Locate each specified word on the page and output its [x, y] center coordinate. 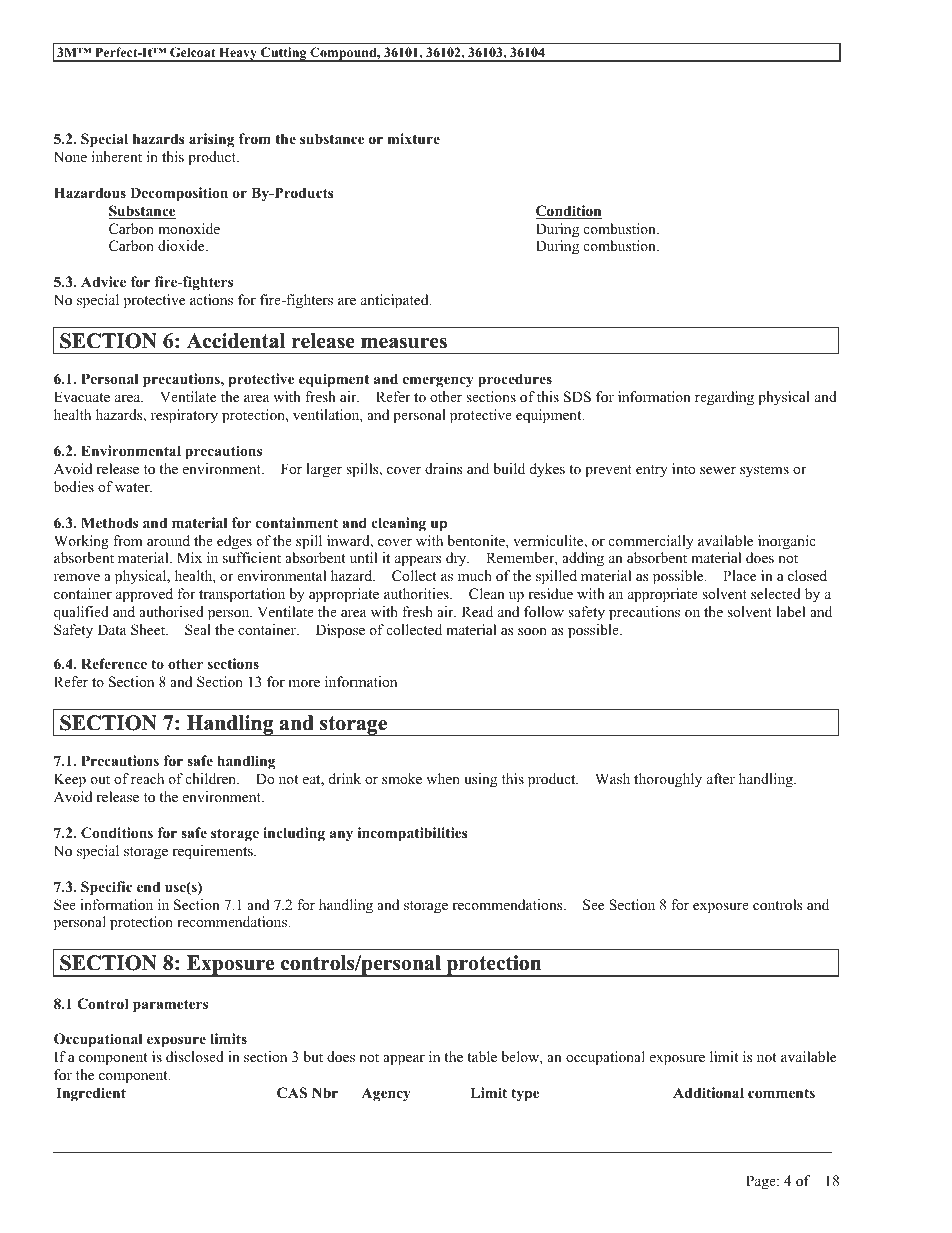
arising [211, 140]
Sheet [149, 630]
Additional [708, 1093]
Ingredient [91, 1094]
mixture [414, 138]
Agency [386, 1095]
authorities [417, 593]
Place [739, 575]
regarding [724, 398]
